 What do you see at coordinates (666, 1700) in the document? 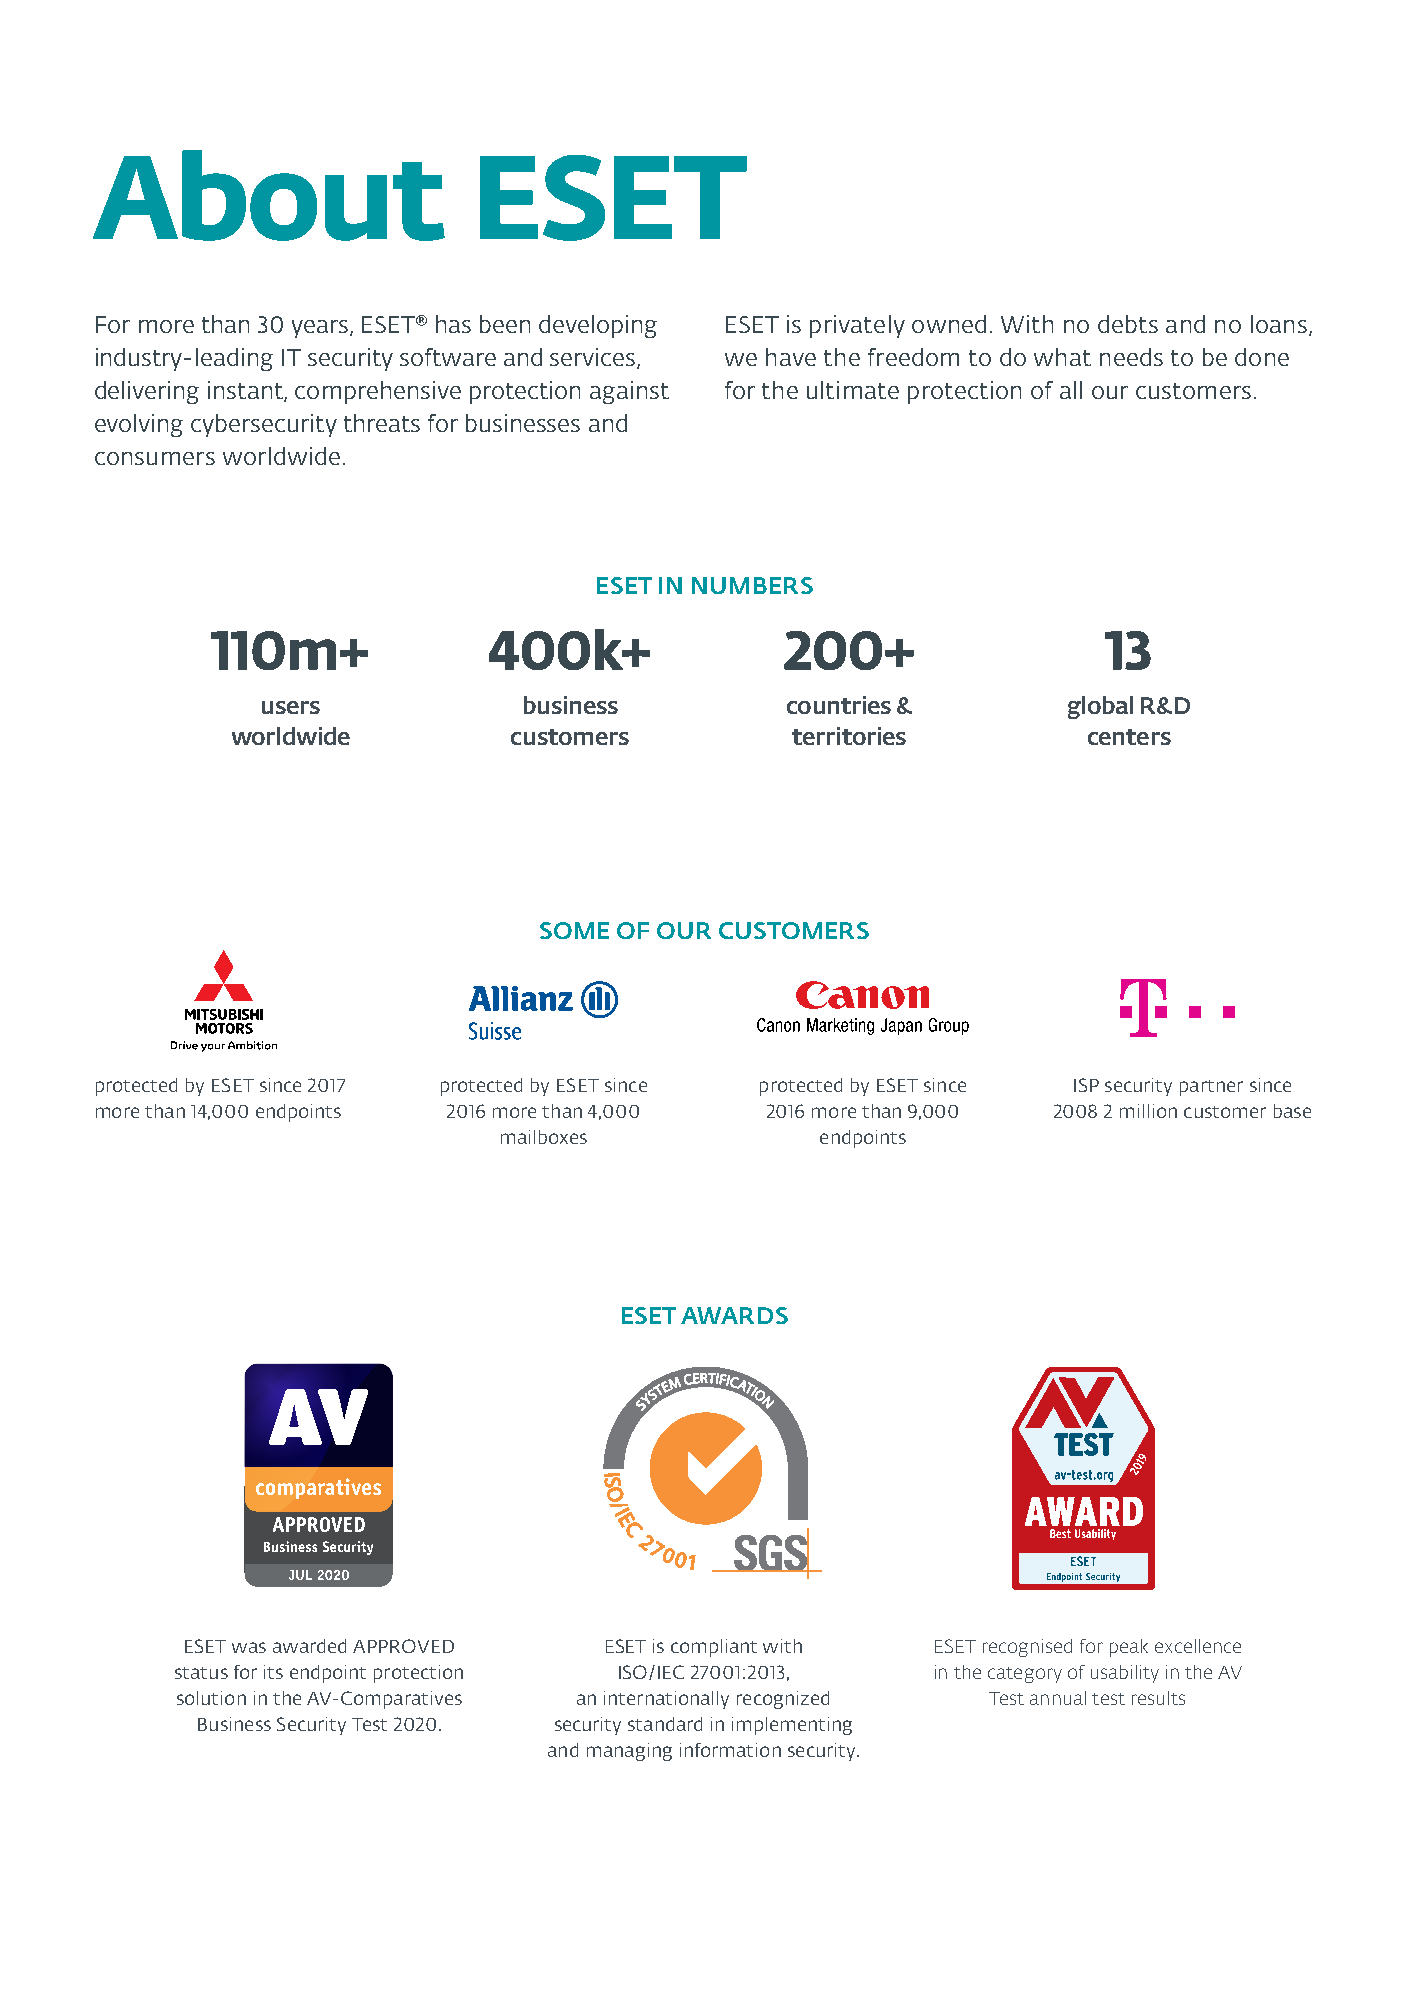
I see `internationally` at bounding box center [666, 1700].
